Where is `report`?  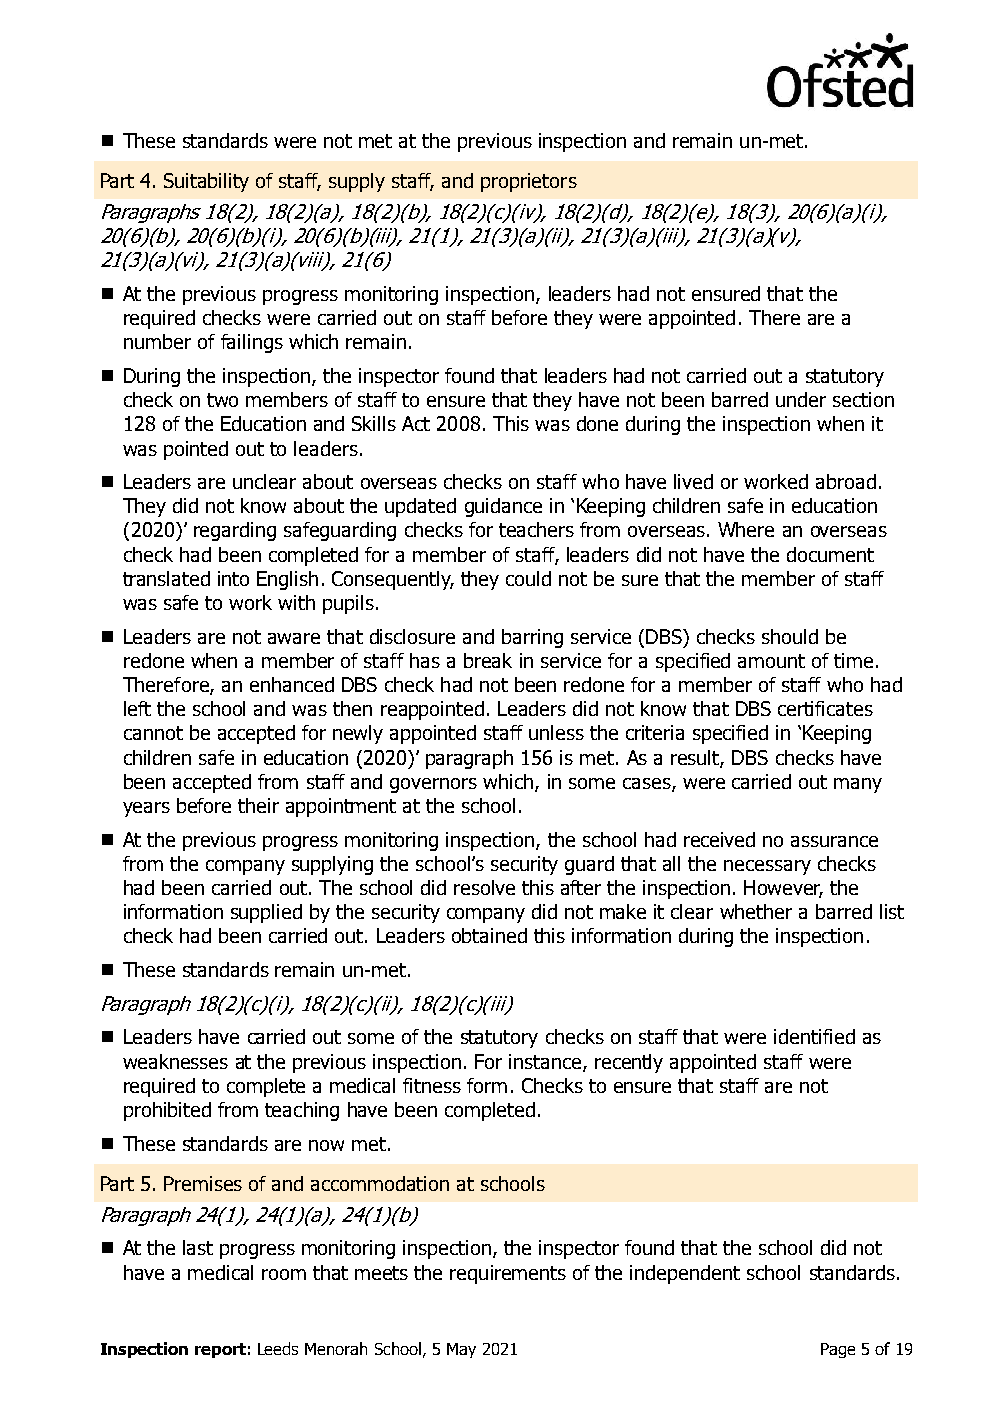
report is located at coordinates (220, 1350).
